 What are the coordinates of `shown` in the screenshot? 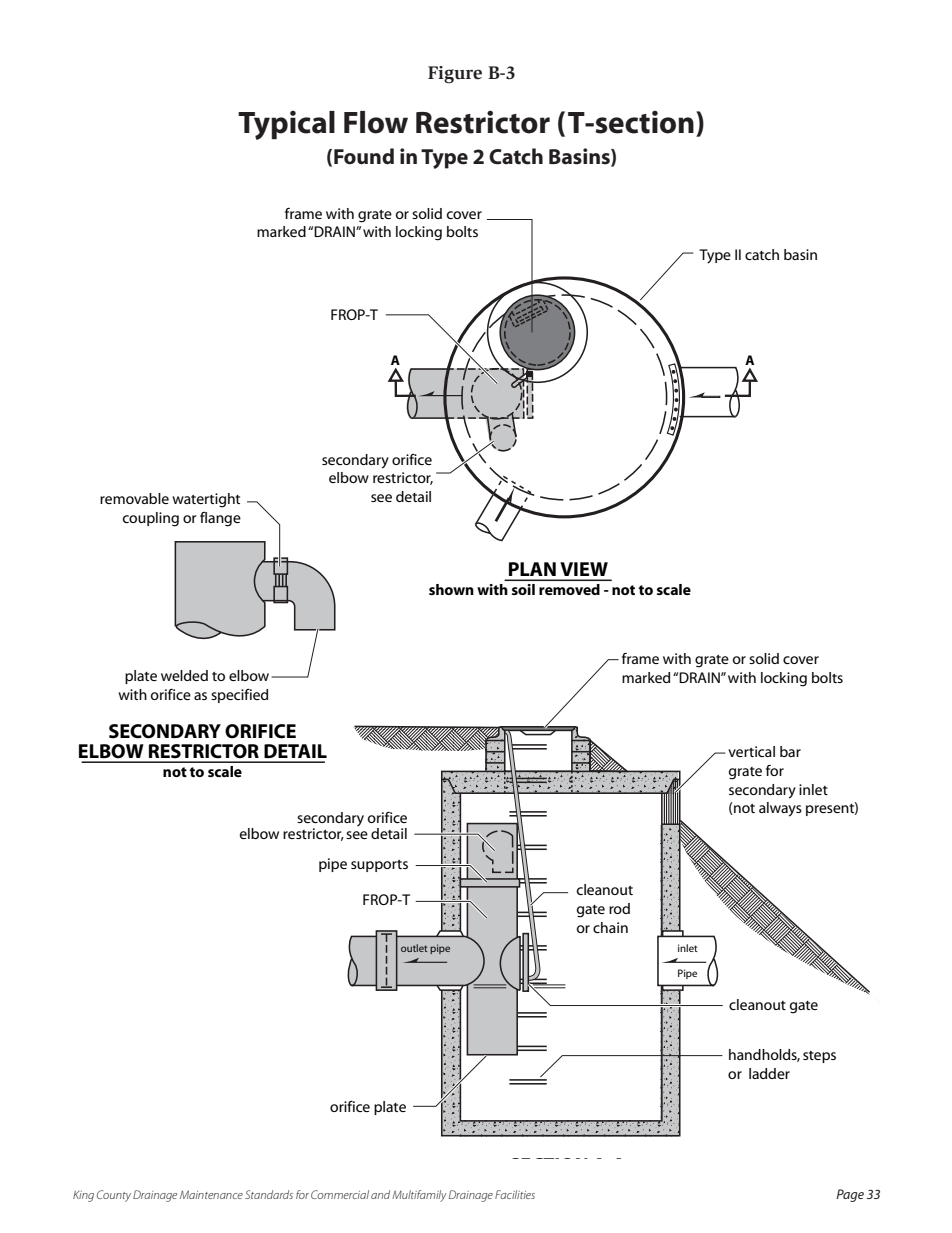 It's located at (451, 589).
